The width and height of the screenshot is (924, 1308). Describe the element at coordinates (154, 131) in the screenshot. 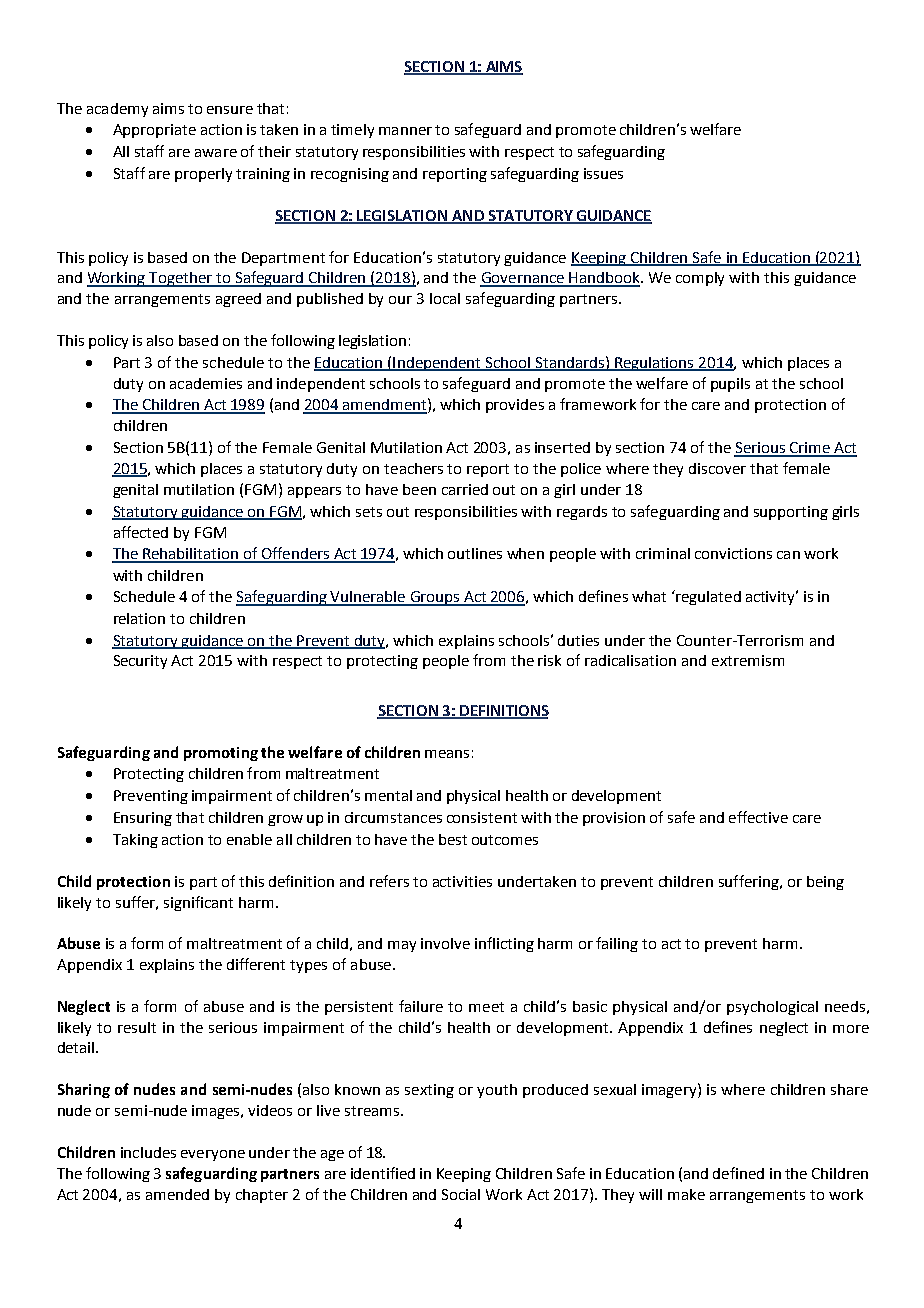

I see `Appropriate` at that location.
